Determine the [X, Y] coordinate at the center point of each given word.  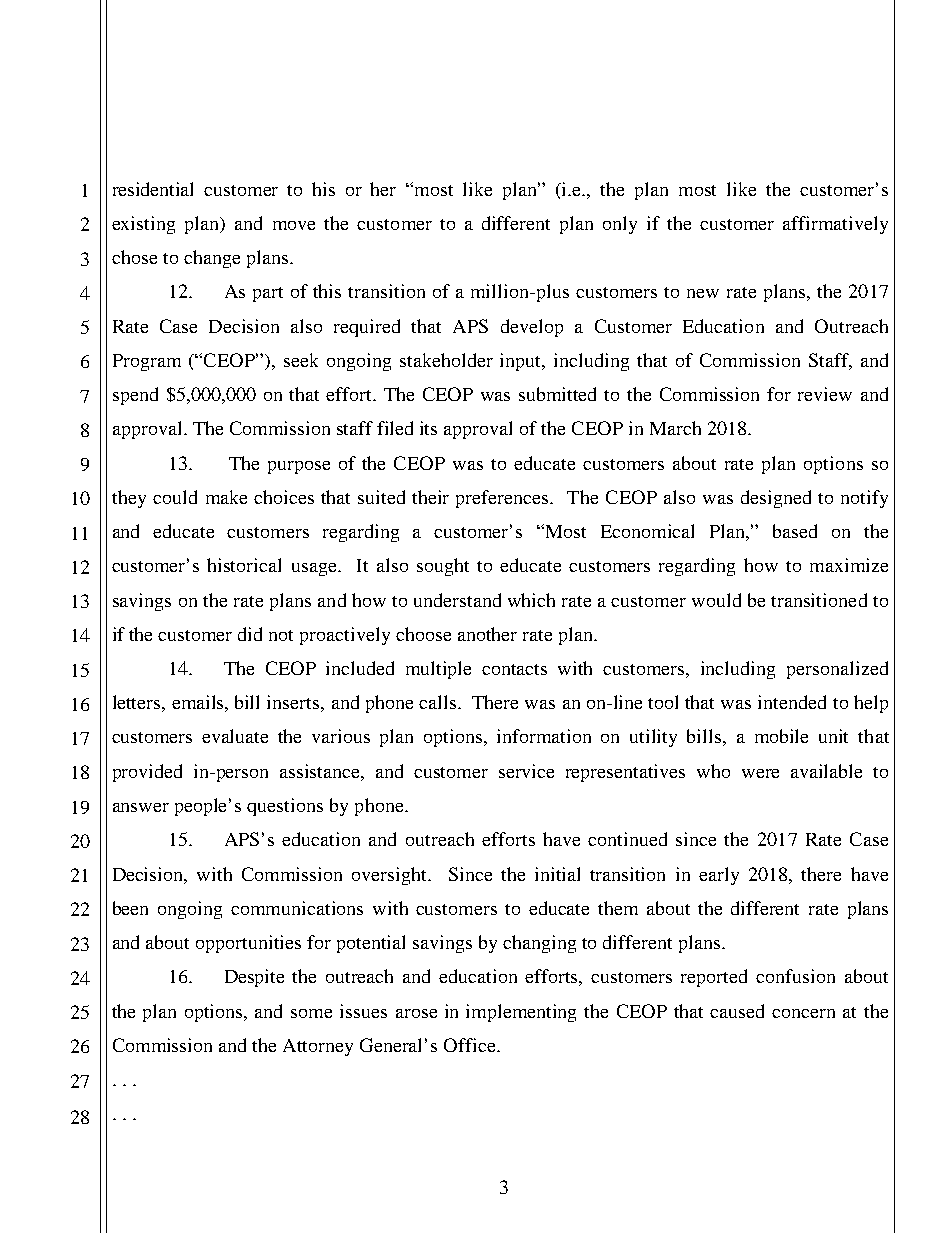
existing [143, 225]
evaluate [235, 736]
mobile [781, 736]
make [226, 497]
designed [776, 499]
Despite [254, 978]
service [526, 771]
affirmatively [835, 225]
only [620, 225]
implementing [521, 1013]
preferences [503, 499]
